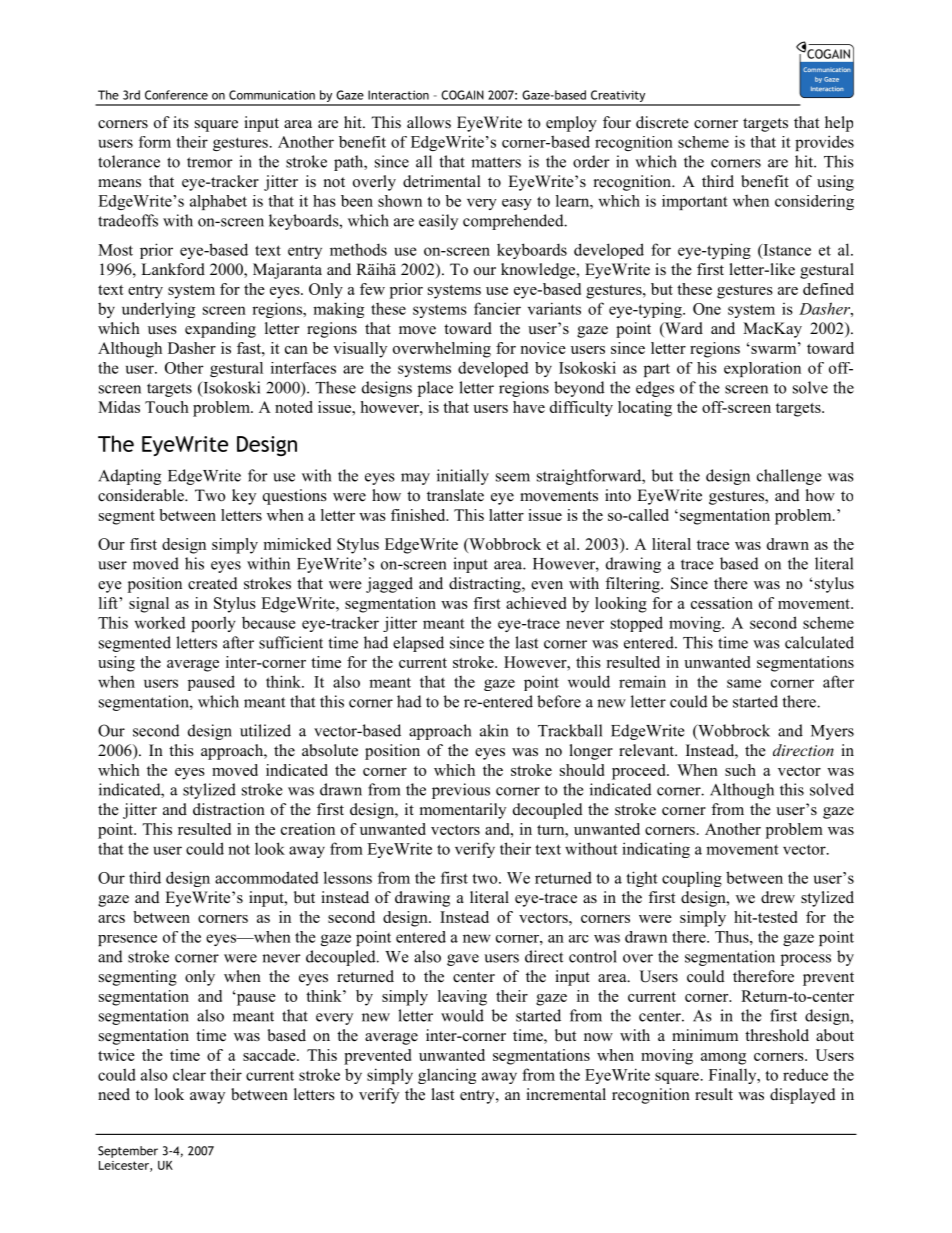  I want to click on displayed, so click(803, 1096).
